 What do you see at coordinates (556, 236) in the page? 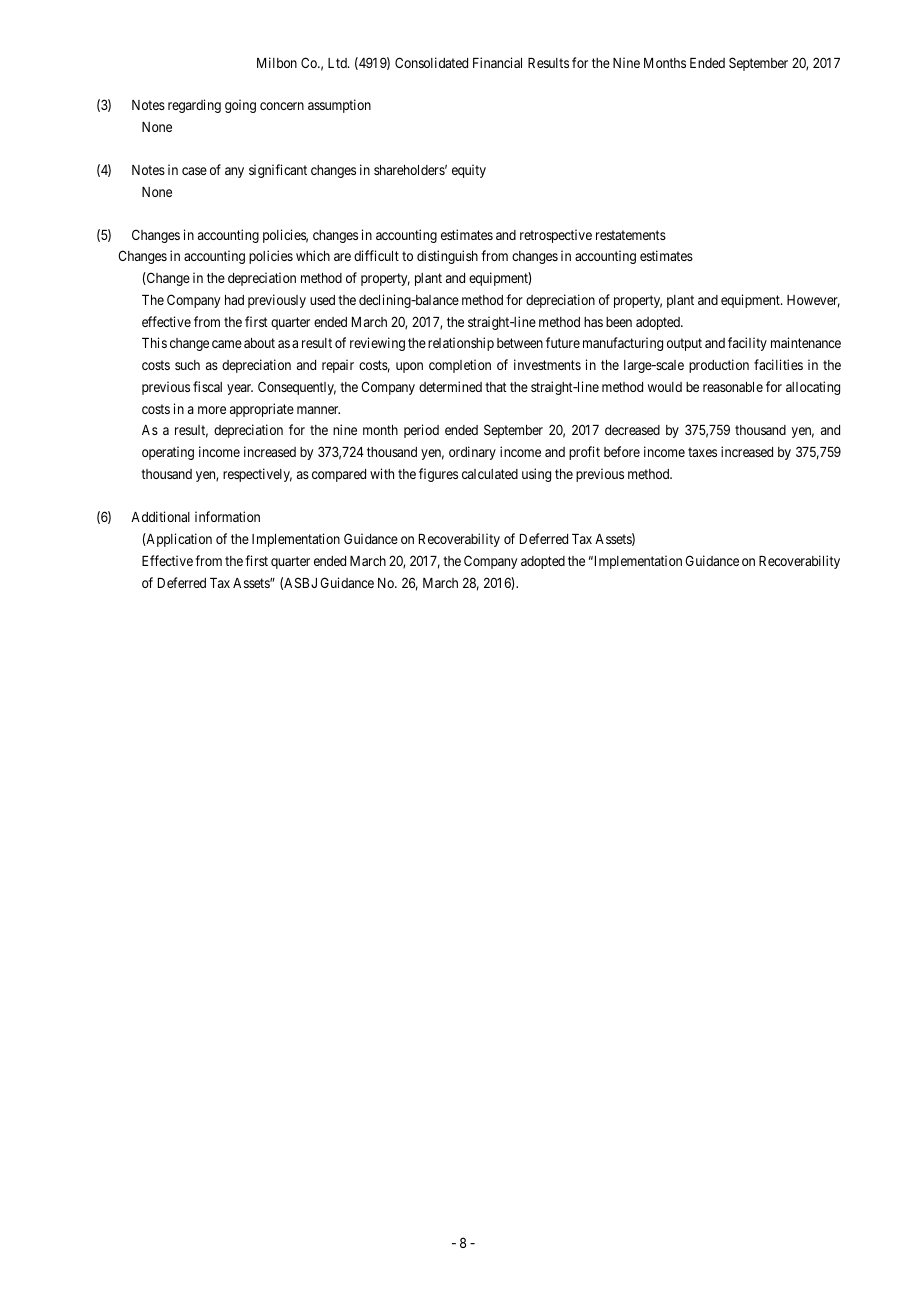
I see `retrospective` at bounding box center [556, 236].
